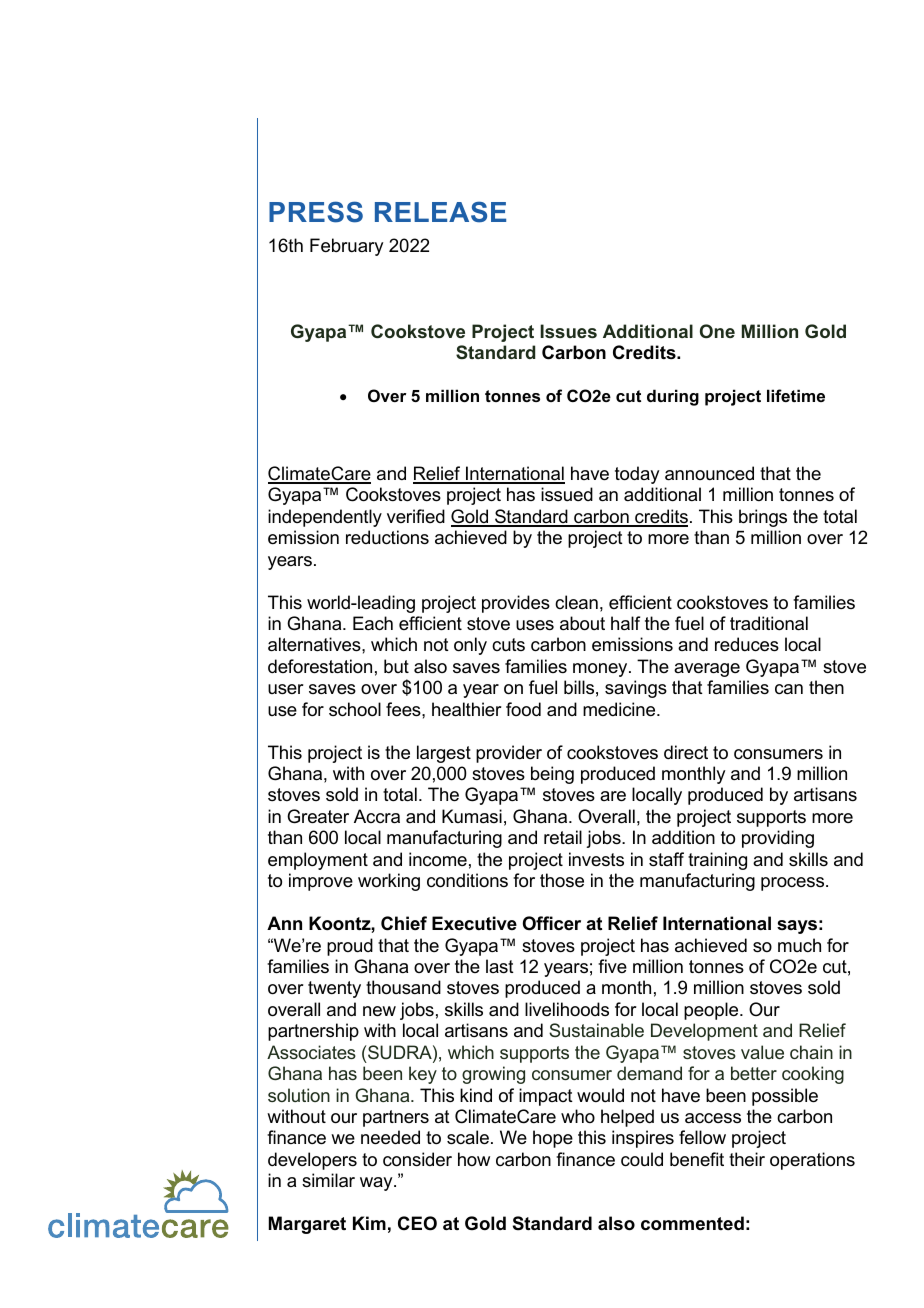  I want to click on Issues, so click(568, 331).
